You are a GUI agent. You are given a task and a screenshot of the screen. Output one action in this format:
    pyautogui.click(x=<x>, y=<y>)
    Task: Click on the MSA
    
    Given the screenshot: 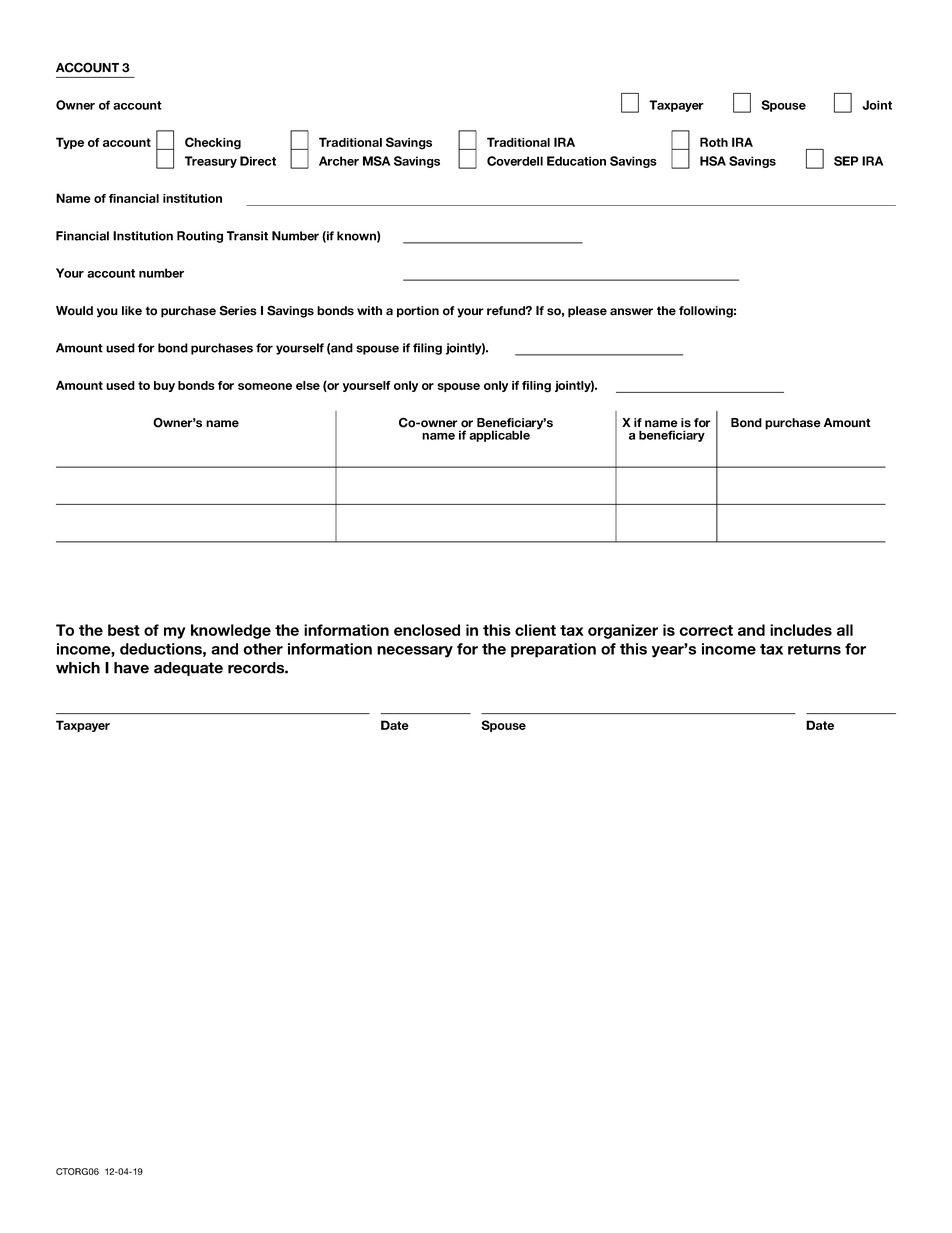 What is the action you would take?
    pyautogui.click(x=376, y=161)
